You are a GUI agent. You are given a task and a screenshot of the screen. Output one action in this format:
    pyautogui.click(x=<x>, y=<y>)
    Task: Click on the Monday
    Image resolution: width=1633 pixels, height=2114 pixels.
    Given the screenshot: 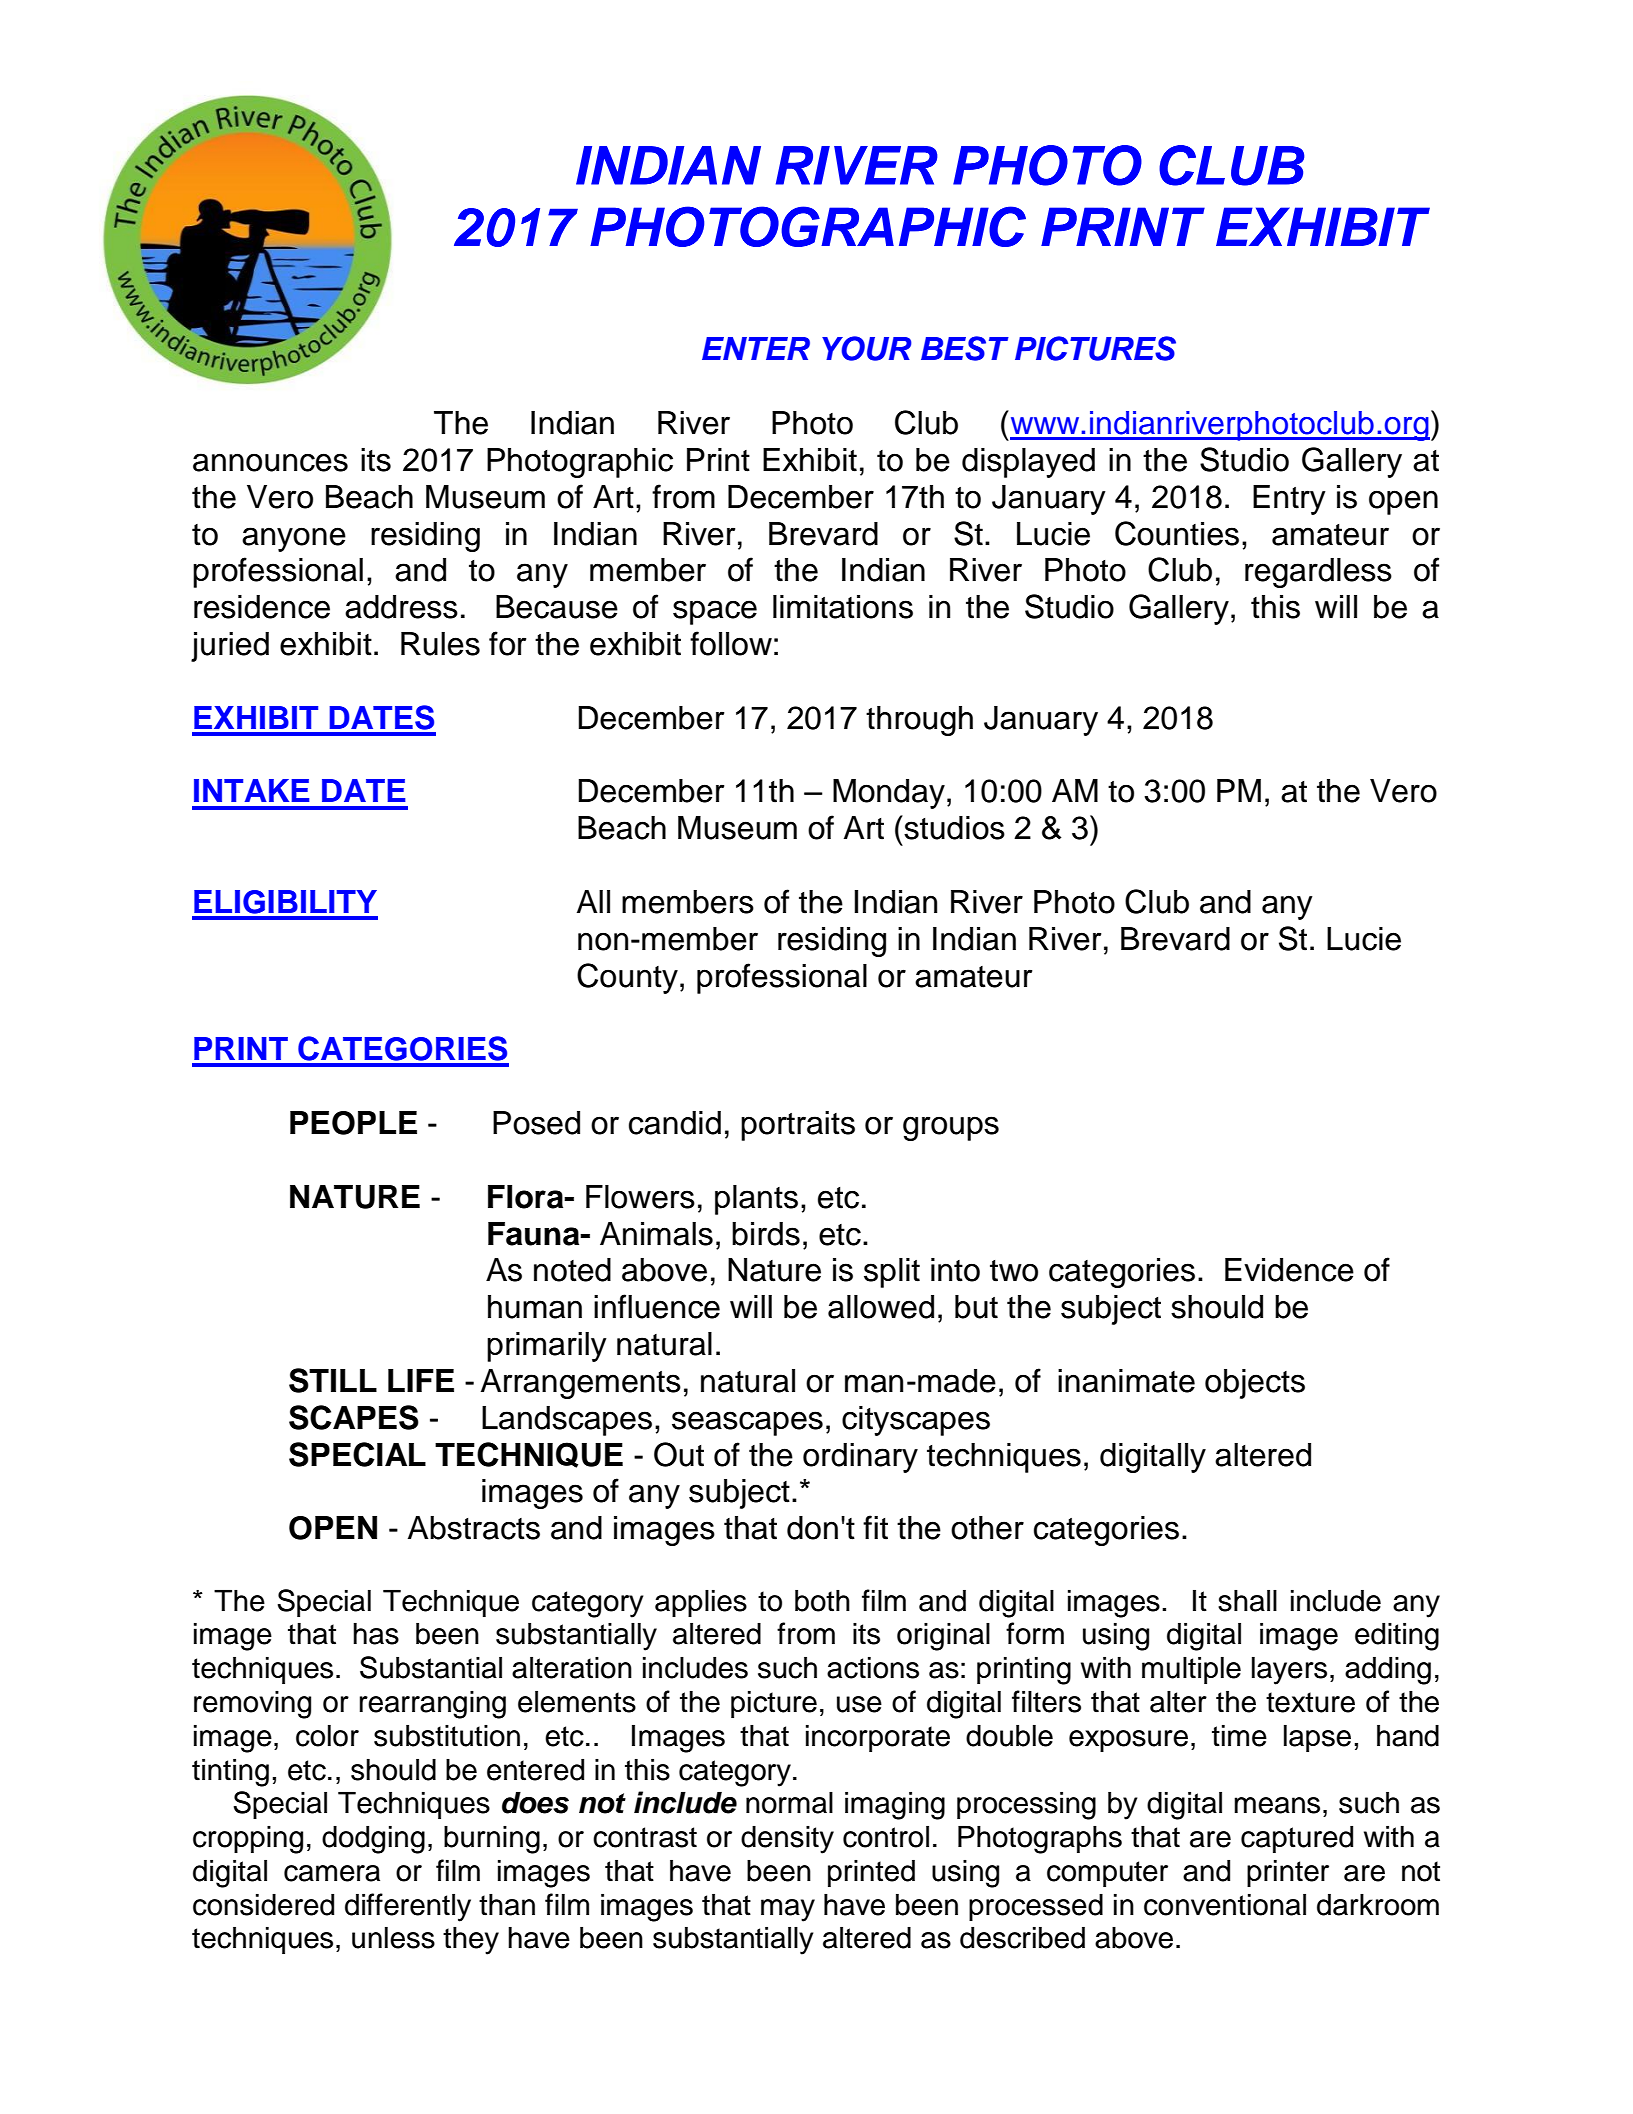 What is the action you would take?
    pyautogui.click(x=889, y=794)
